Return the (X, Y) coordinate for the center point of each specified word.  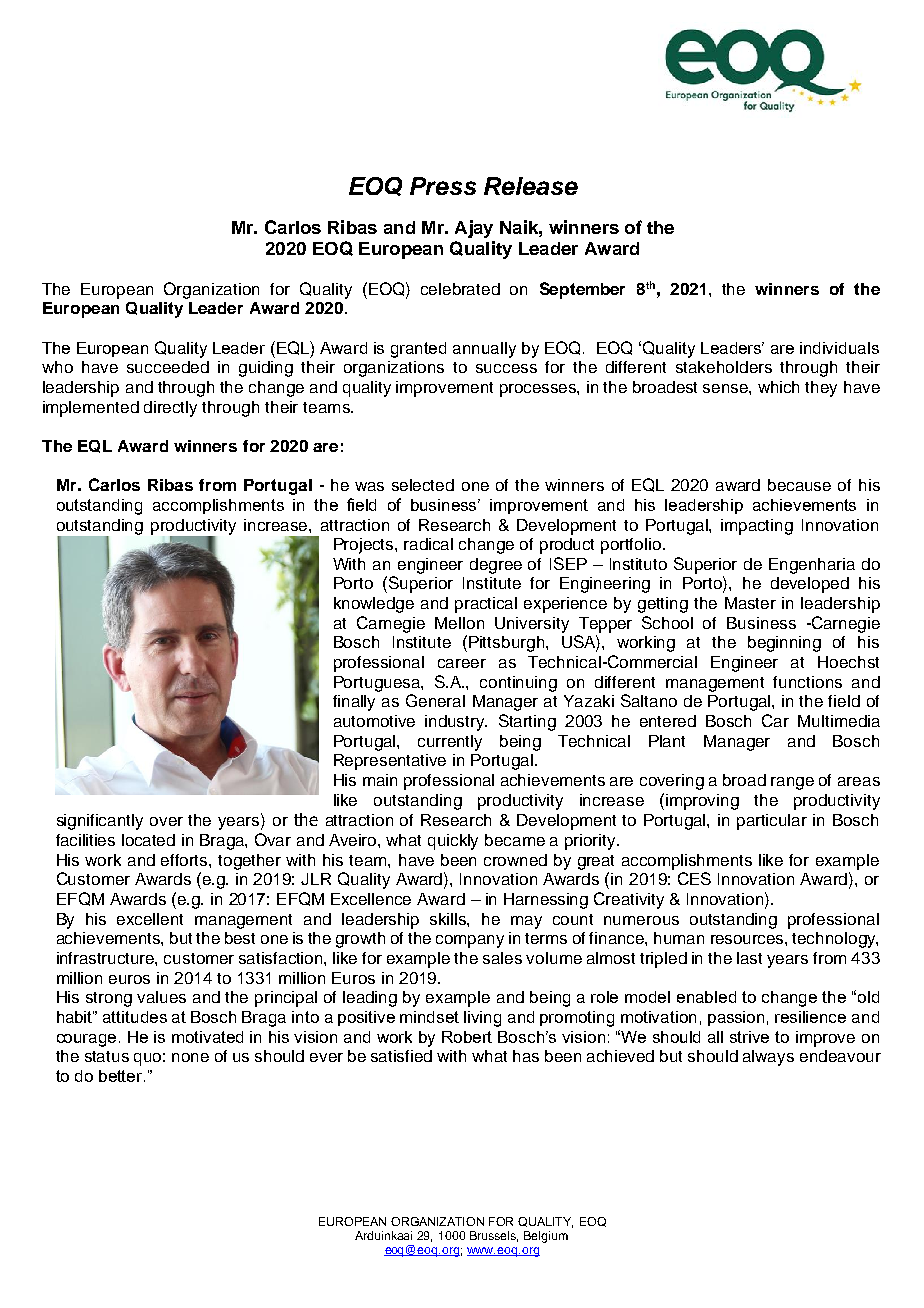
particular (772, 822)
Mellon (459, 623)
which (778, 387)
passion (736, 1018)
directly (170, 409)
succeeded (168, 367)
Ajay (474, 229)
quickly (453, 842)
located (148, 840)
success (506, 368)
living (482, 1019)
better (122, 1076)
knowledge (374, 605)
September (582, 290)
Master (750, 603)
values (161, 997)
